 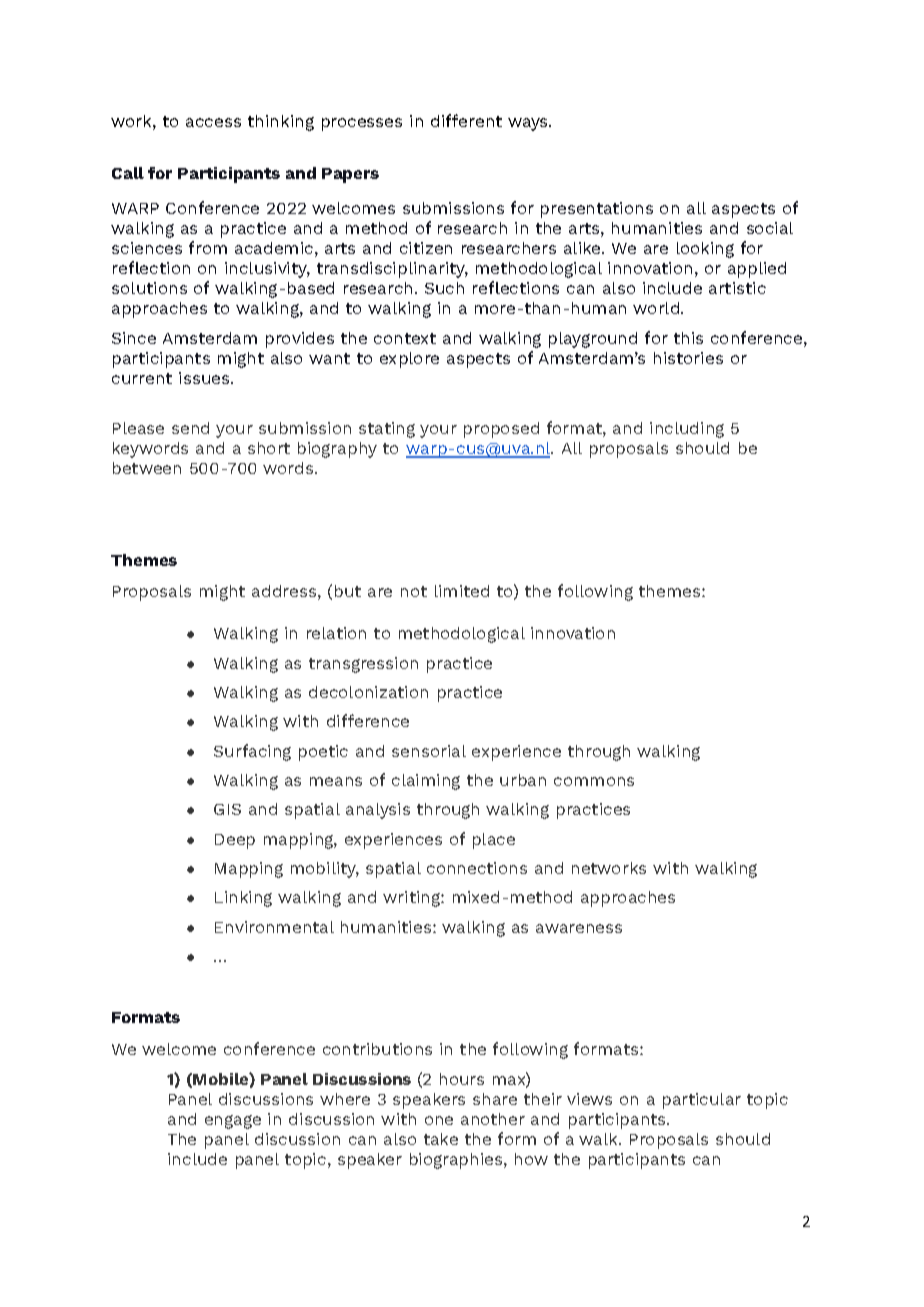 I want to click on presentations, so click(x=597, y=210).
